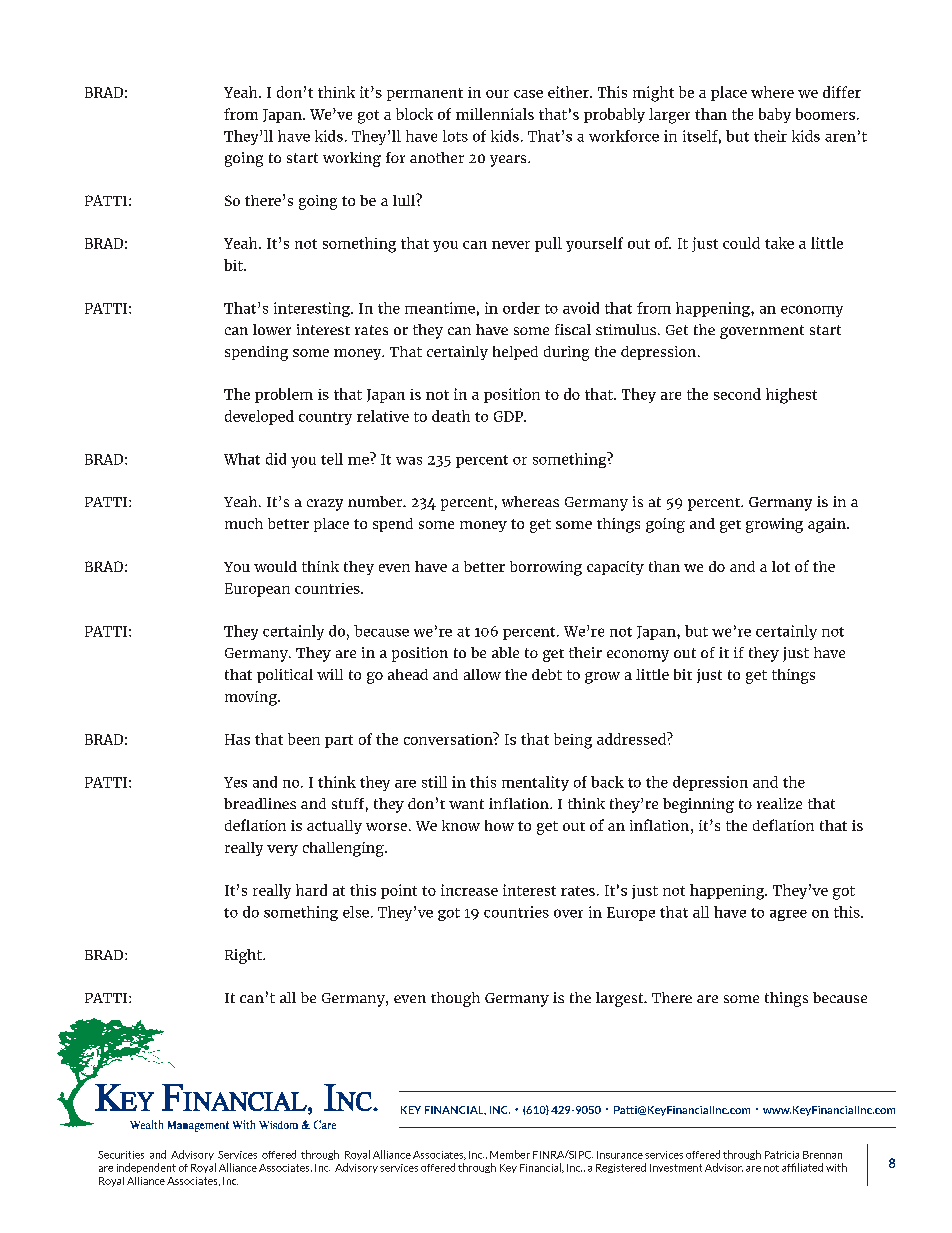  I want to click on working, so click(352, 159).
